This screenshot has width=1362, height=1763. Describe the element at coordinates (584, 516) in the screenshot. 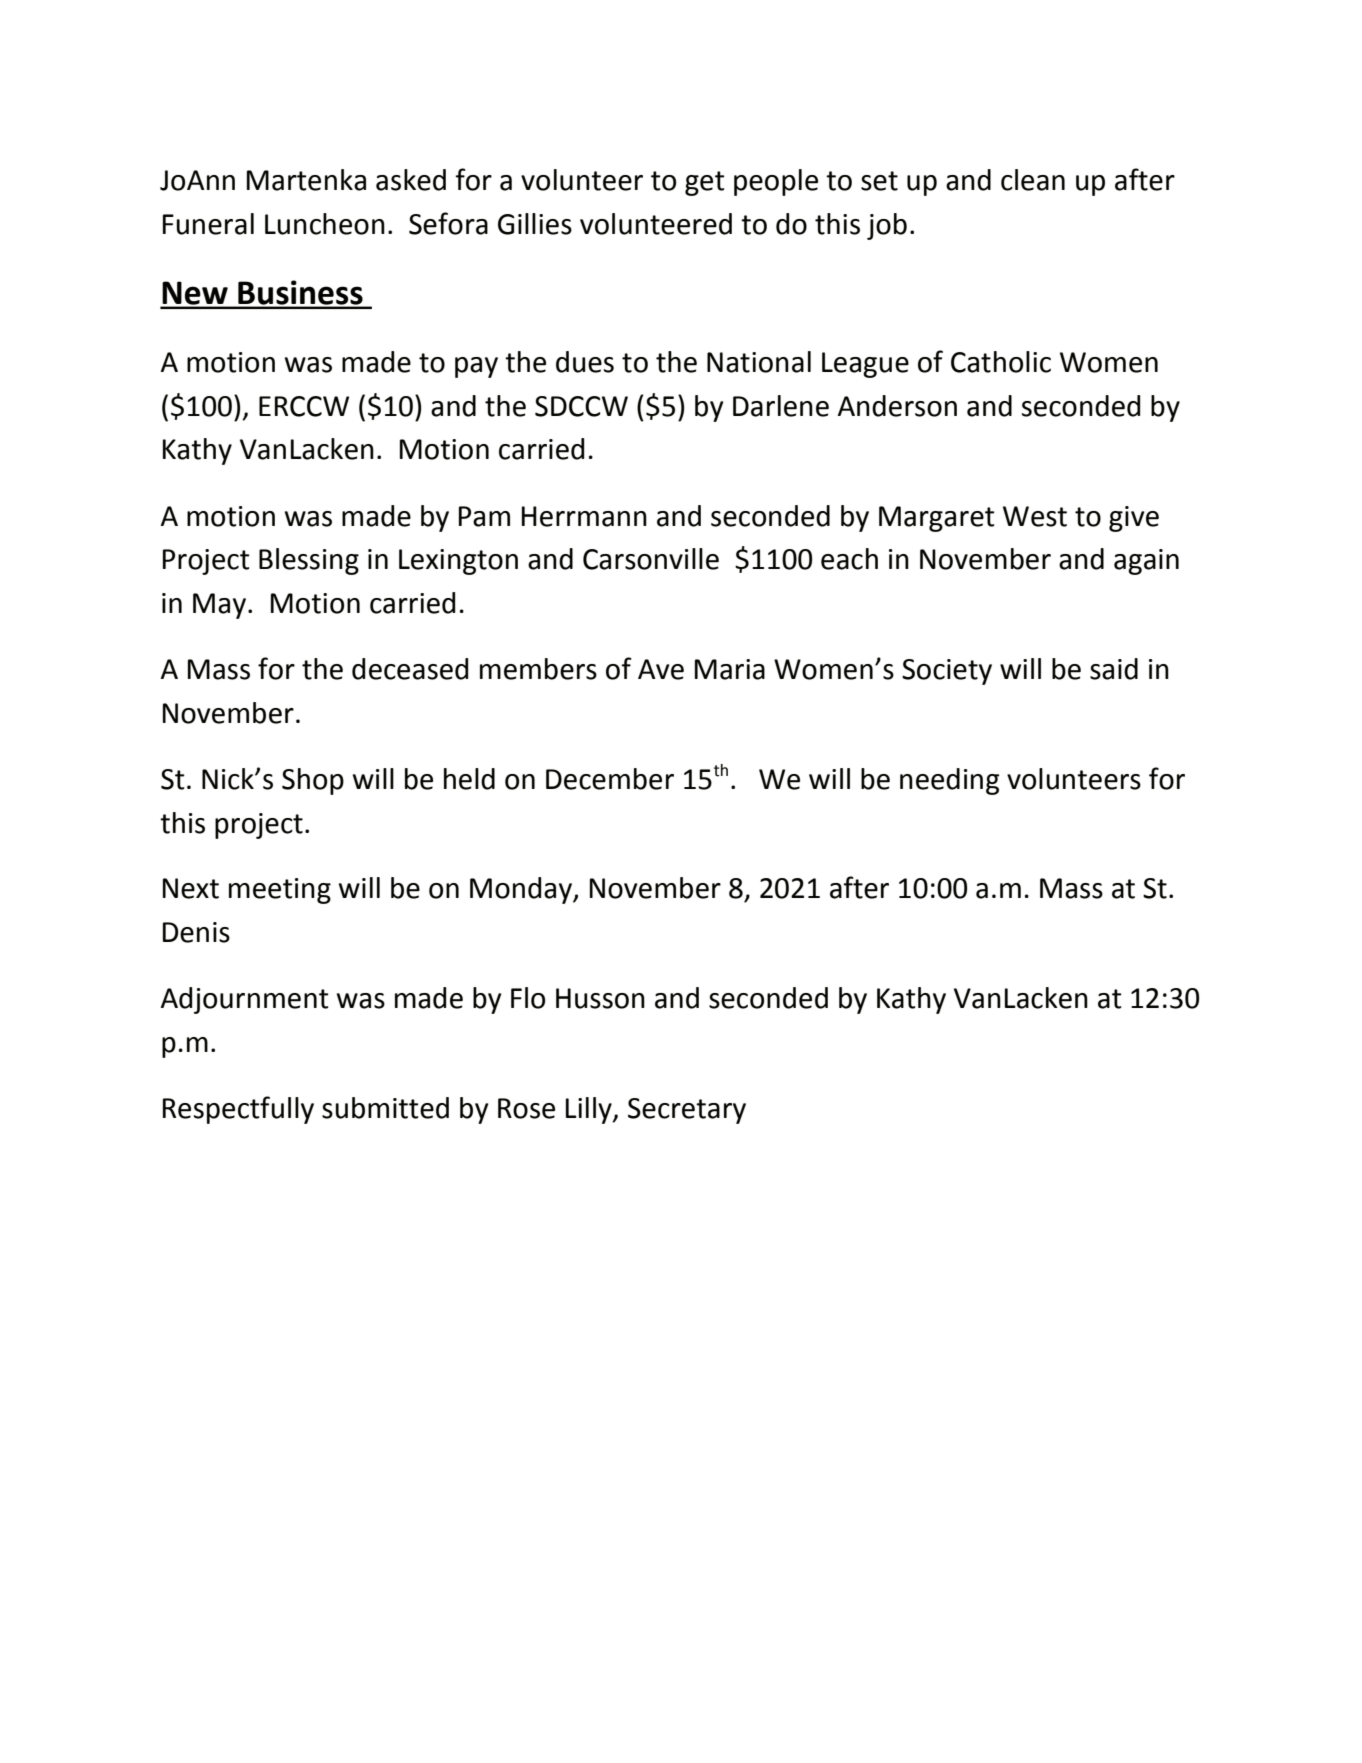

I see `Herrmann` at that location.
